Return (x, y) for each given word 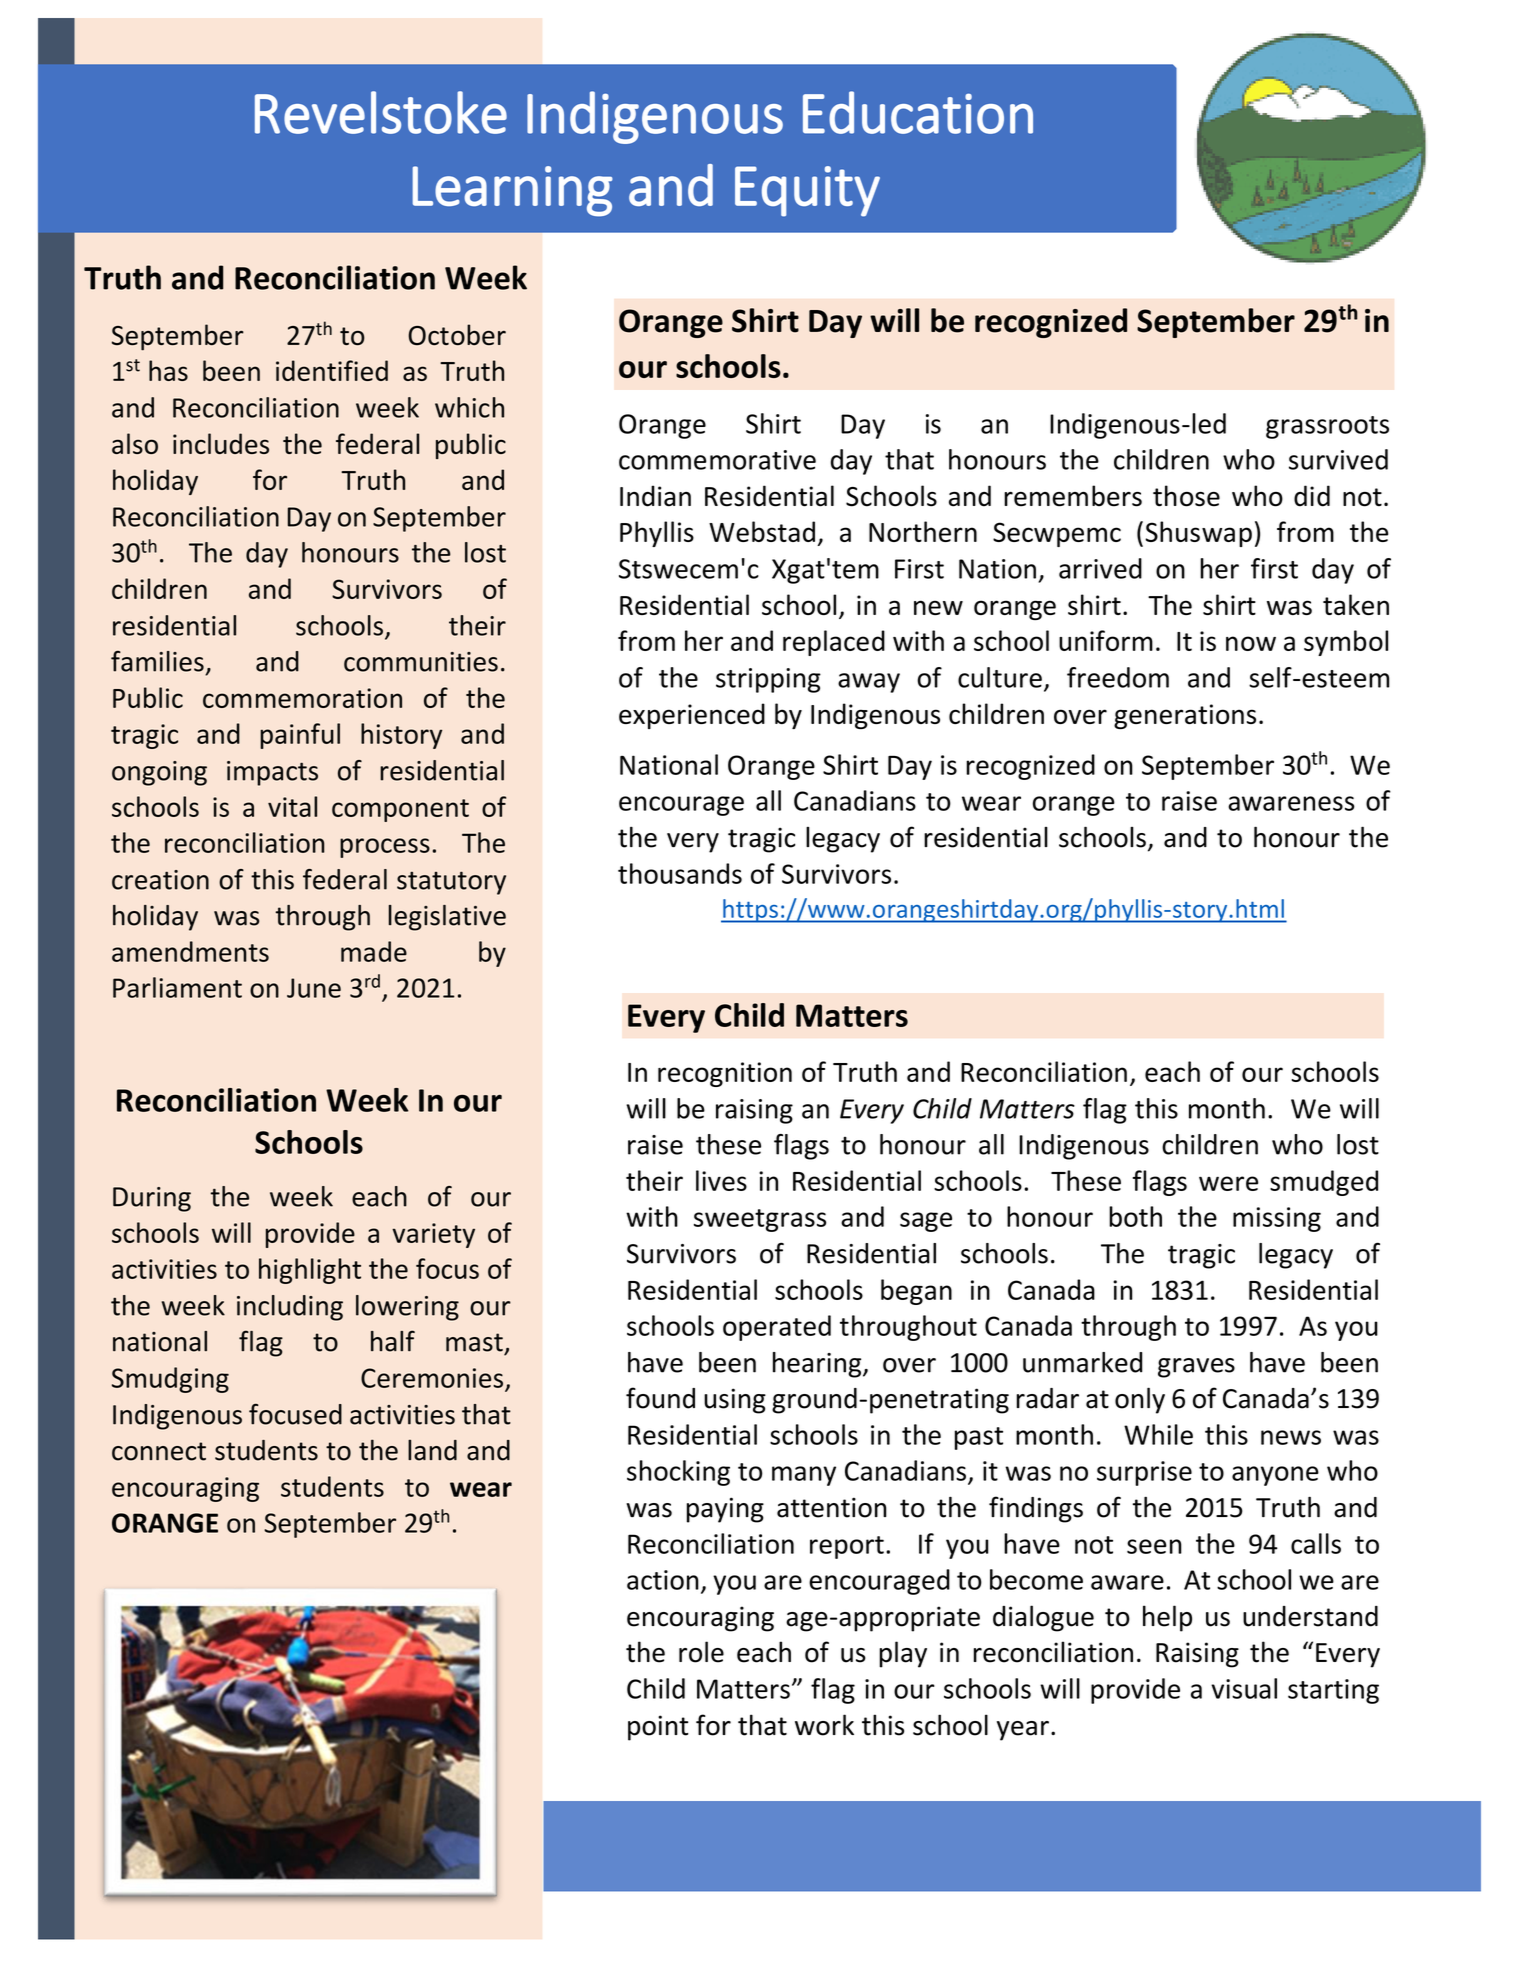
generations (1185, 716)
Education (918, 112)
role (701, 1652)
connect (159, 1451)
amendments (190, 951)
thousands (680, 873)
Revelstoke (381, 112)
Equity (807, 191)
